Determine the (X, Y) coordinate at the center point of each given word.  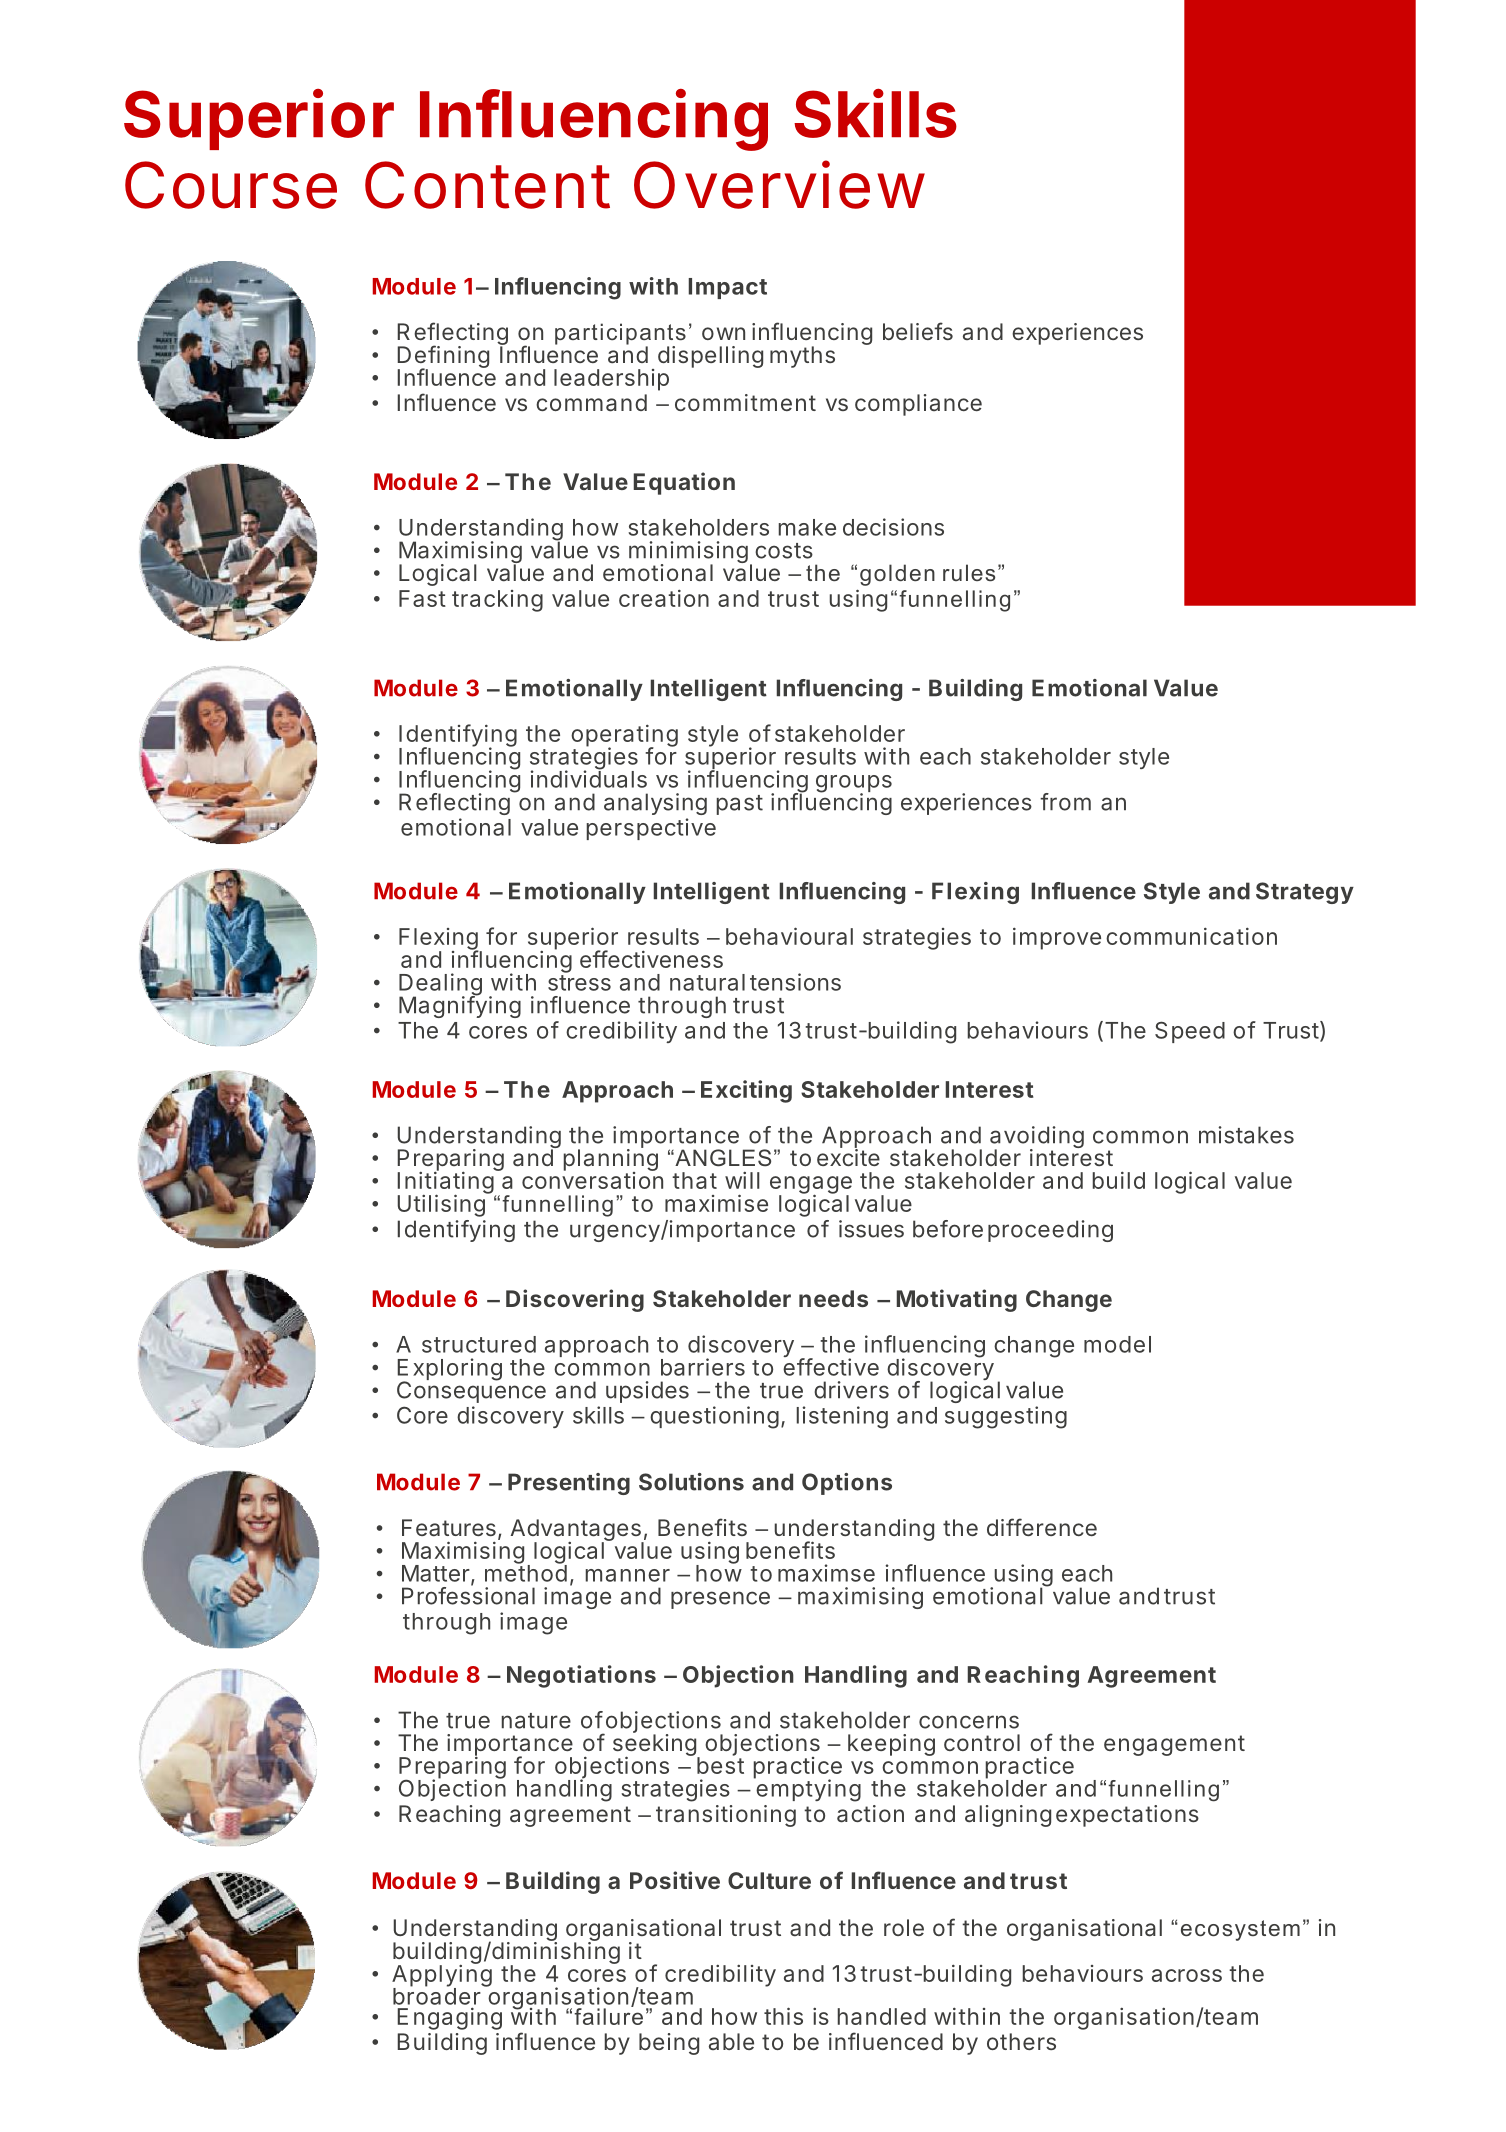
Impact (728, 288)
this (783, 2016)
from (1065, 802)
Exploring (450, 1370)
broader (437, 1995)
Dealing (440, 985)
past (740, 805)
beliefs (918, 331)
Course (231, 185)
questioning (714, 1417)
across (1187, 1975)
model (1117, 1344)
